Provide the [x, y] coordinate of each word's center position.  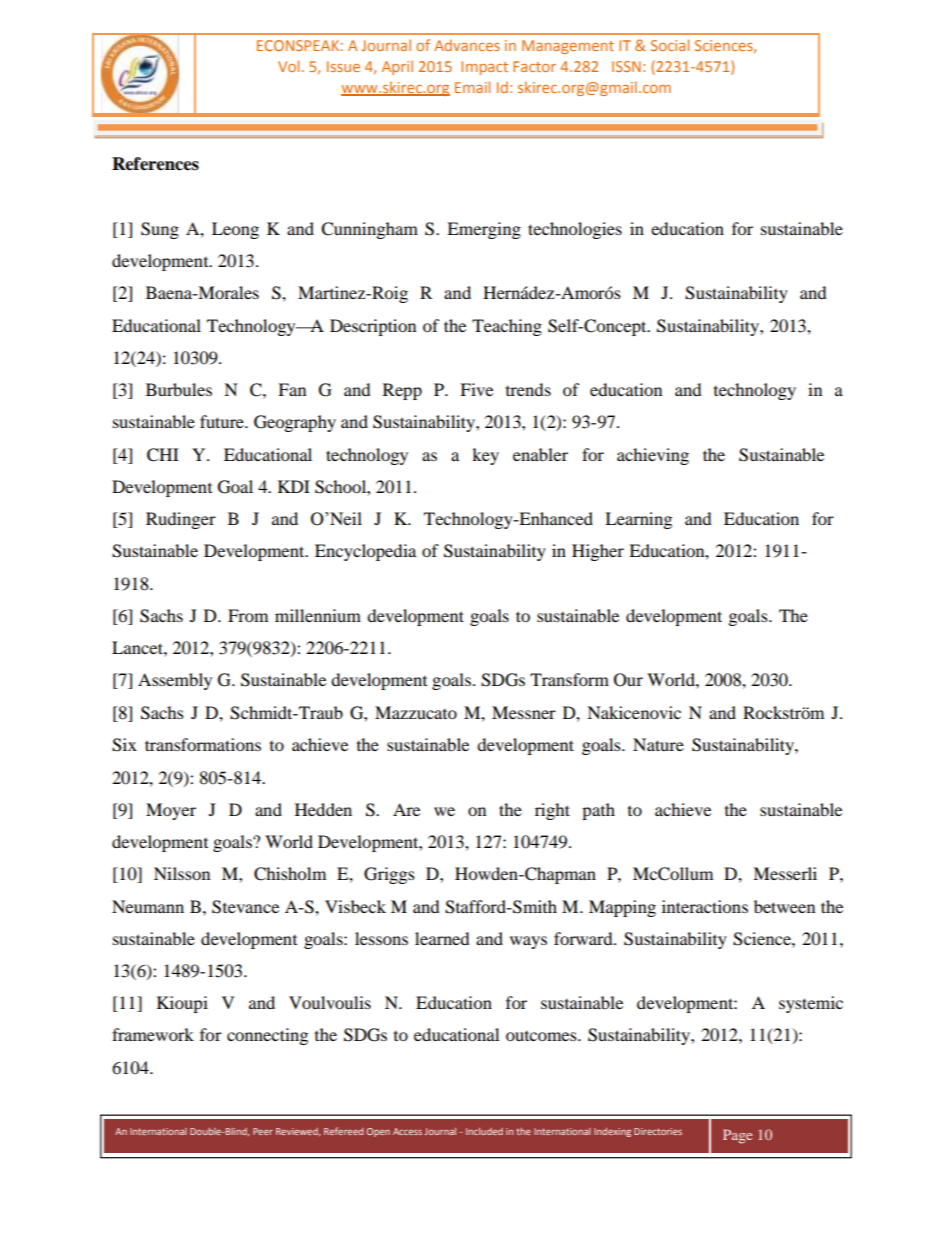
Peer [263, 1131]
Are [406, 809]
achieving [653, 456]
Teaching [507, 327]
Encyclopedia [365, 552]
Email [472, 87]
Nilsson [182, 873]
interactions [705, 906]
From [248, 615]
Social [670, 45]
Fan [292, 389]
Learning [638, 520]
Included [484, 1131]
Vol [288, 66]
